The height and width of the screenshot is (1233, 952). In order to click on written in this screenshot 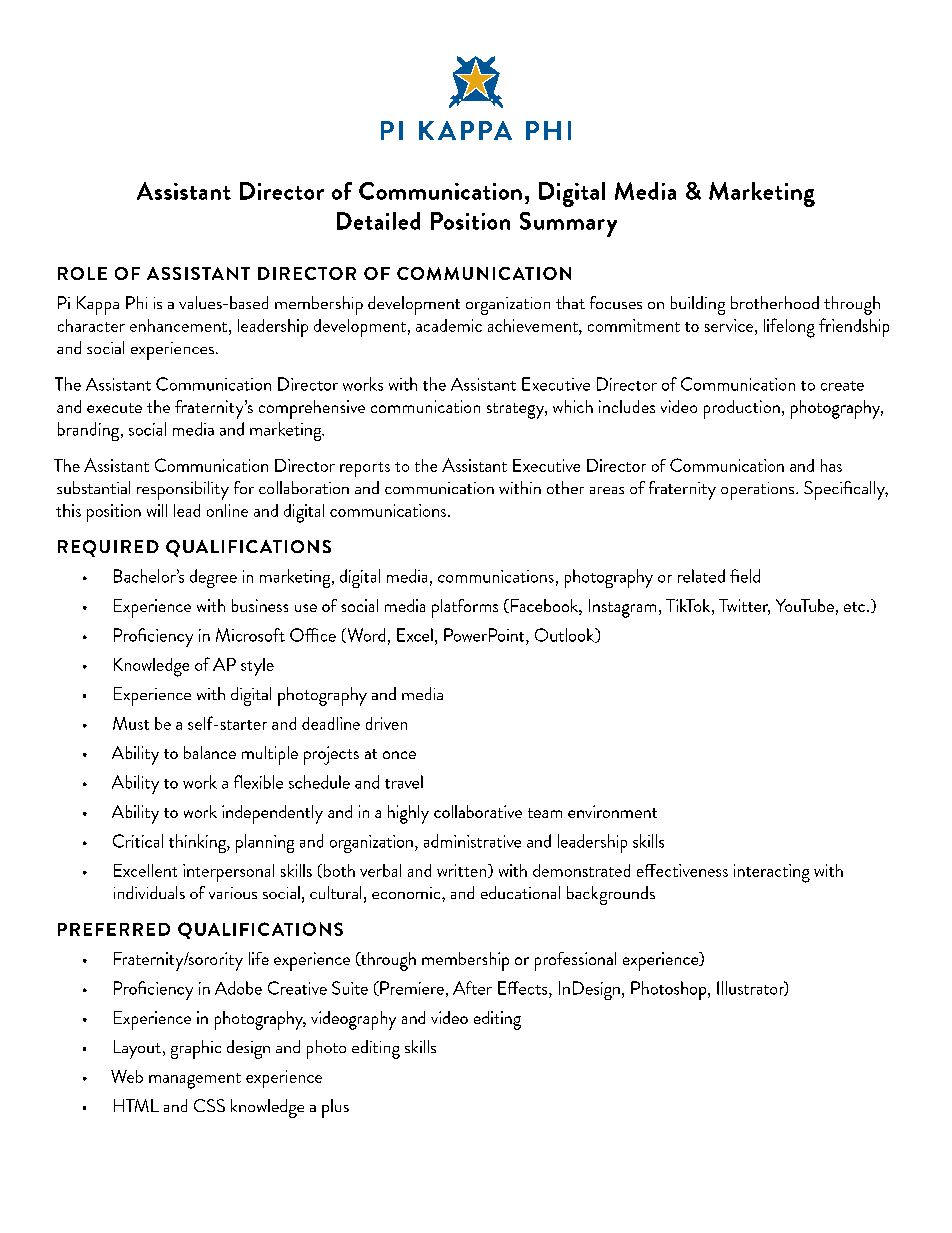, I will do `click(463, 871)`.
